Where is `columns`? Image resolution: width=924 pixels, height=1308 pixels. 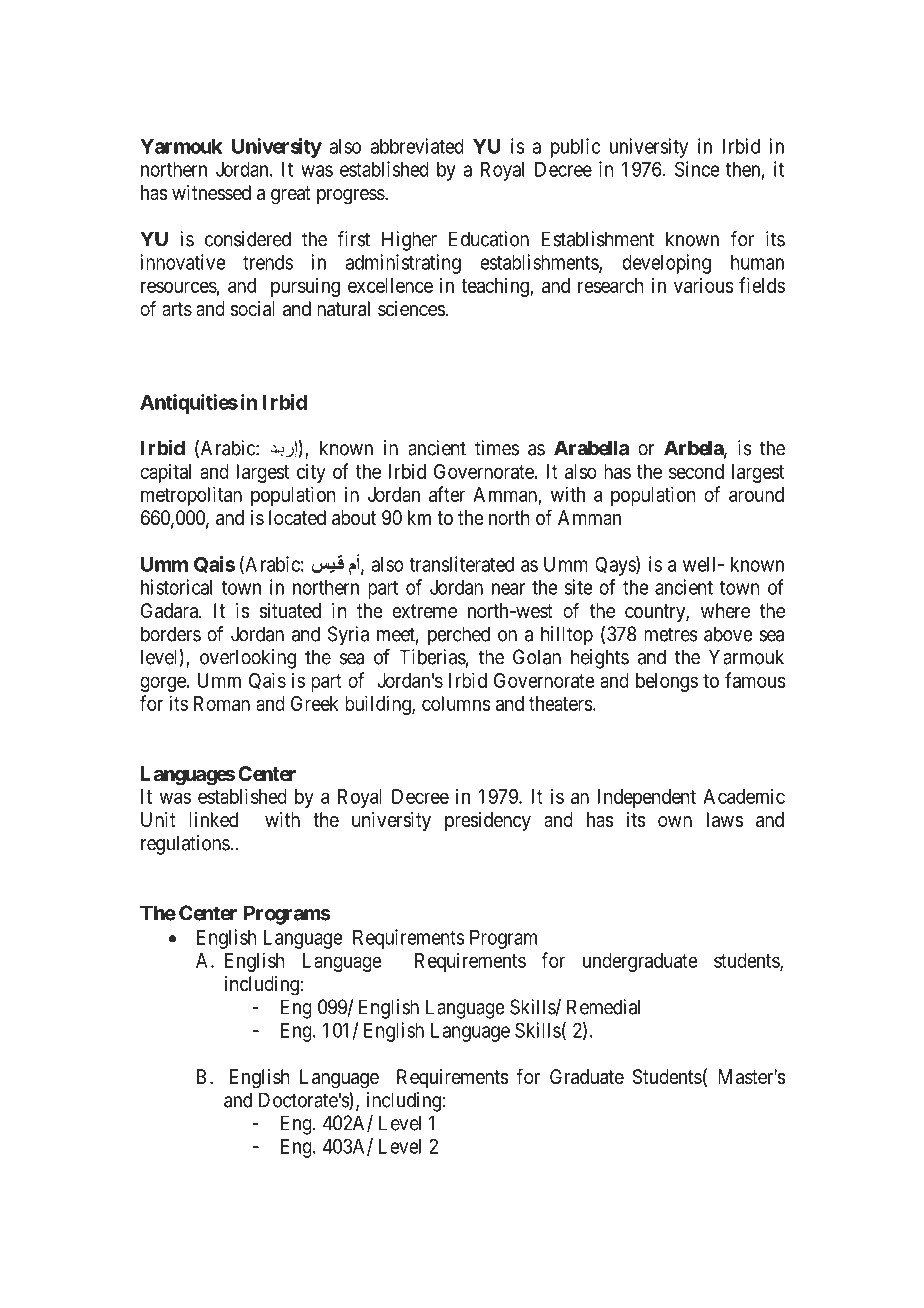
columns is located at coordinates (456, 703).
